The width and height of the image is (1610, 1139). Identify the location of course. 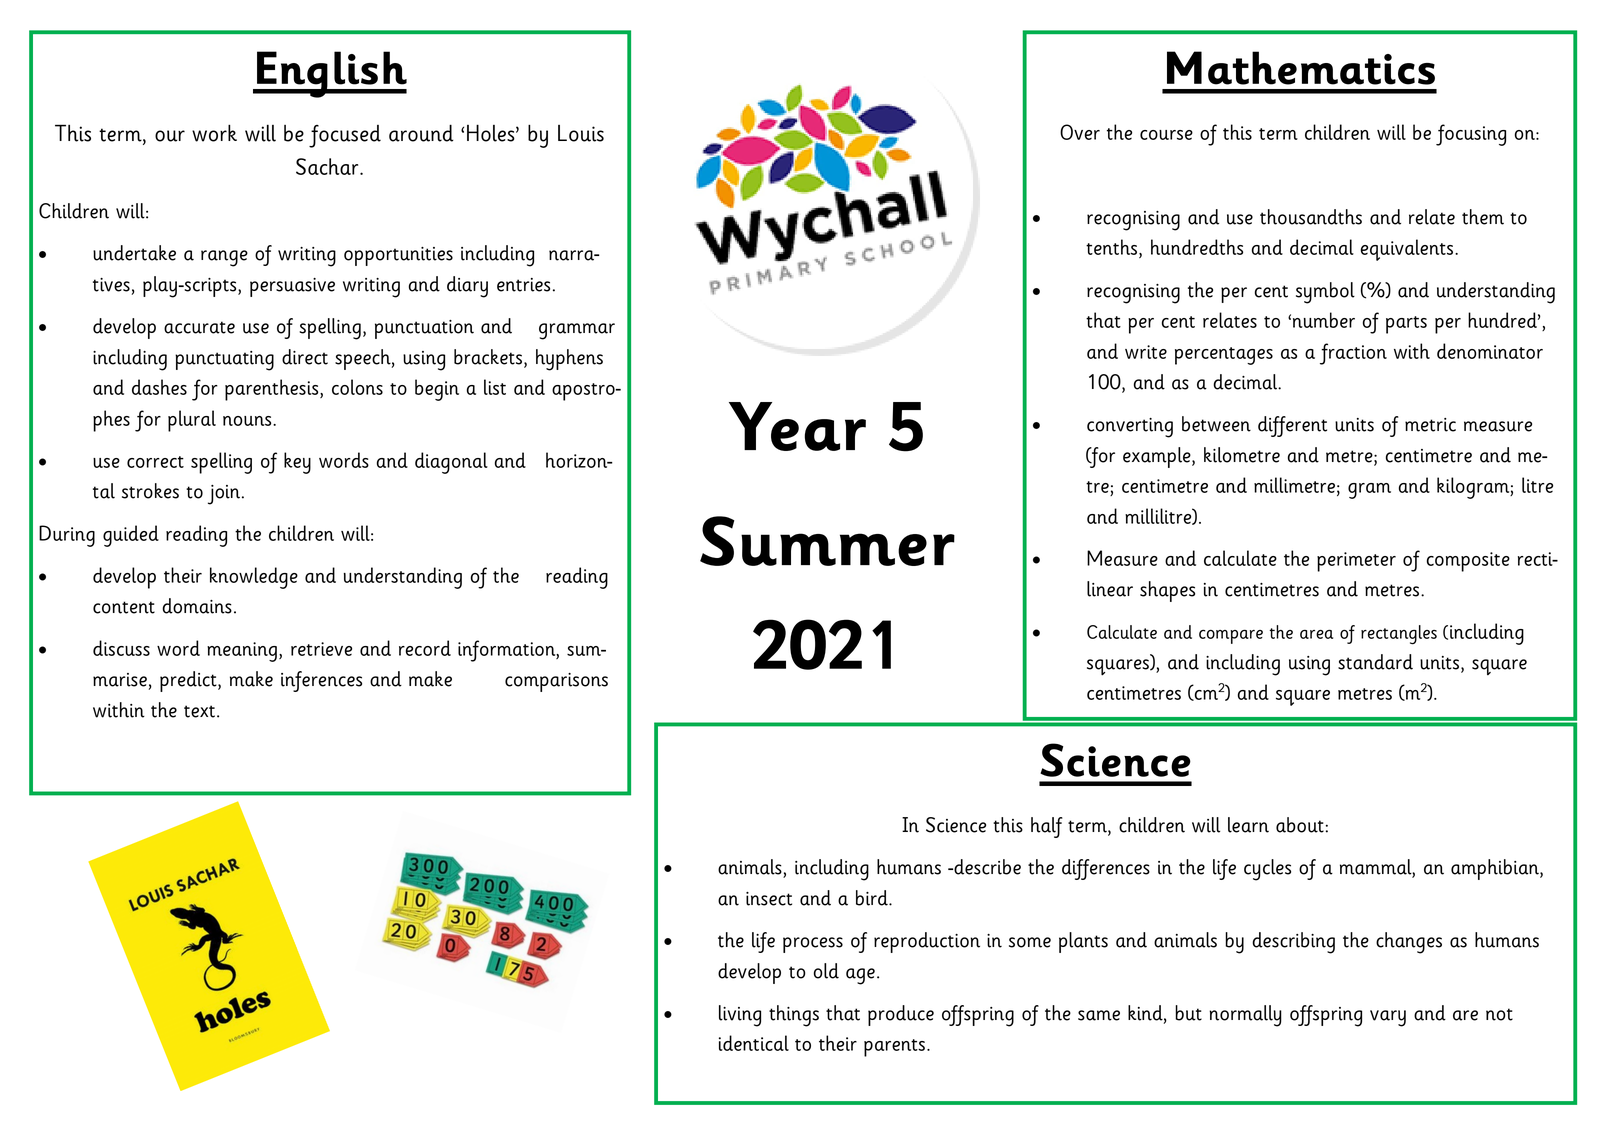
(1166, 135).
